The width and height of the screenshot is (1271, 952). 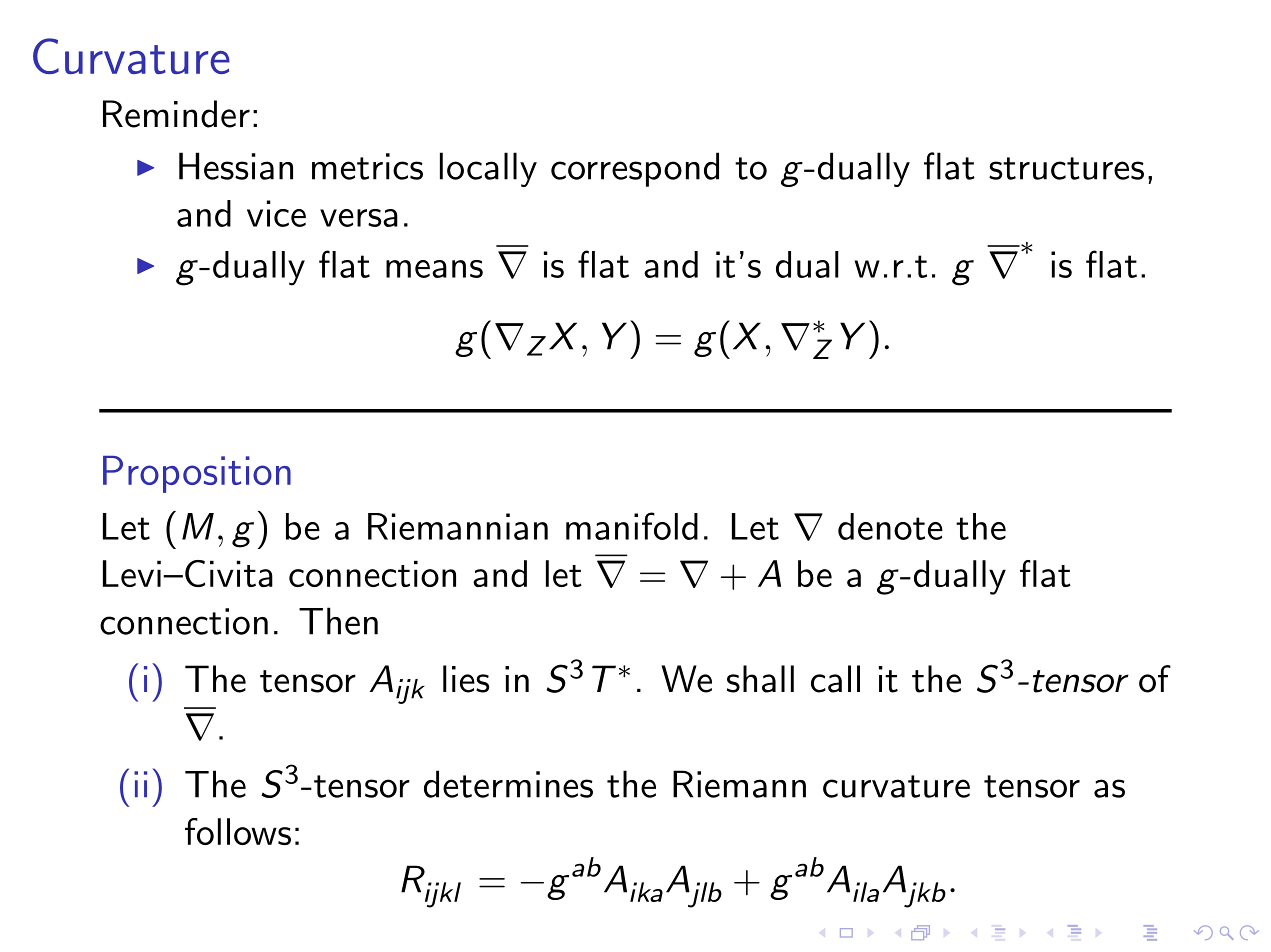 What do you see at coordinates (236, 166) in the screenshot?
I see `Hessian` at bounding box center [236, 166].
